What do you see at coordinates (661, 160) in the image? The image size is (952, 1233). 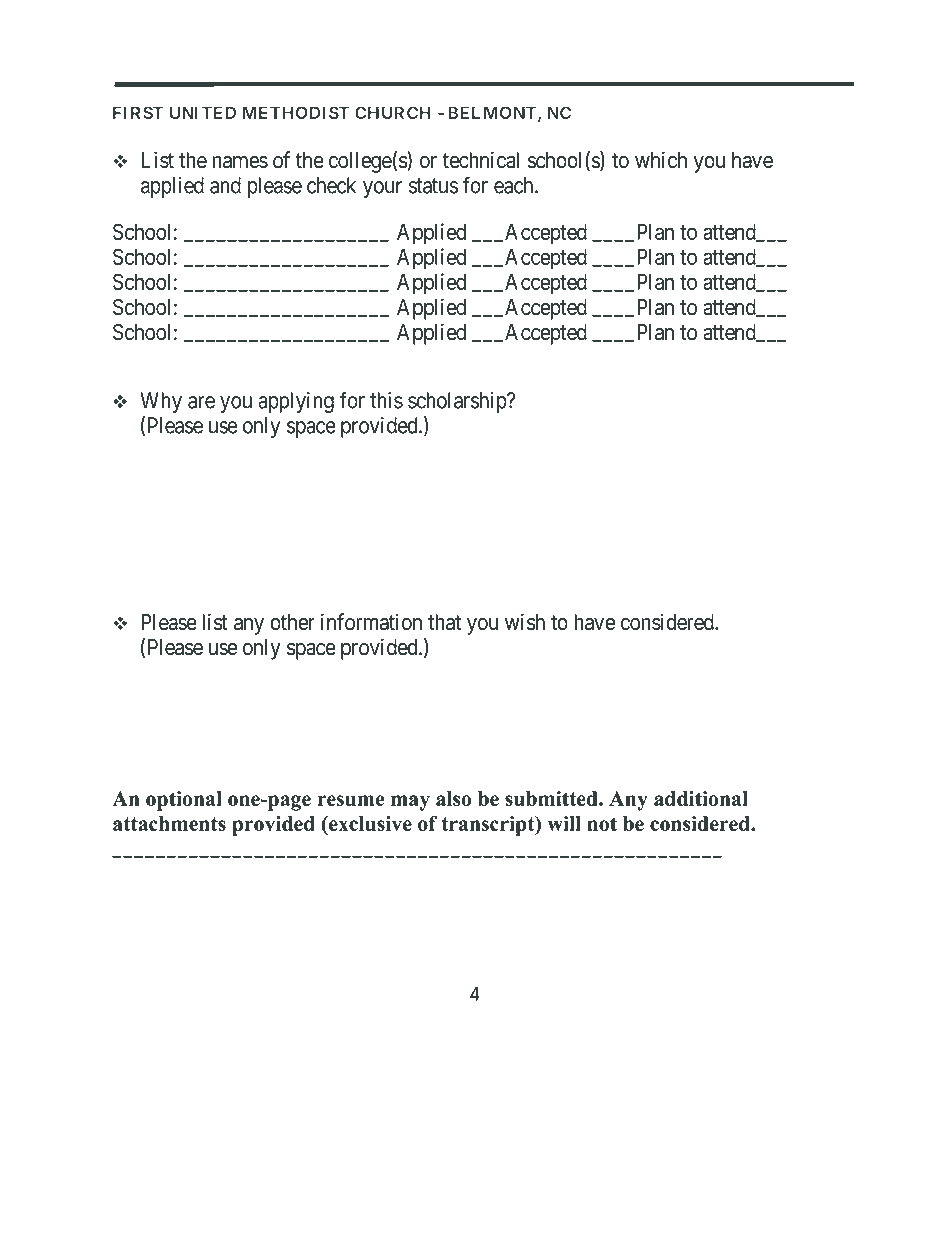 I see `which` at bounding box center [661, 160].
